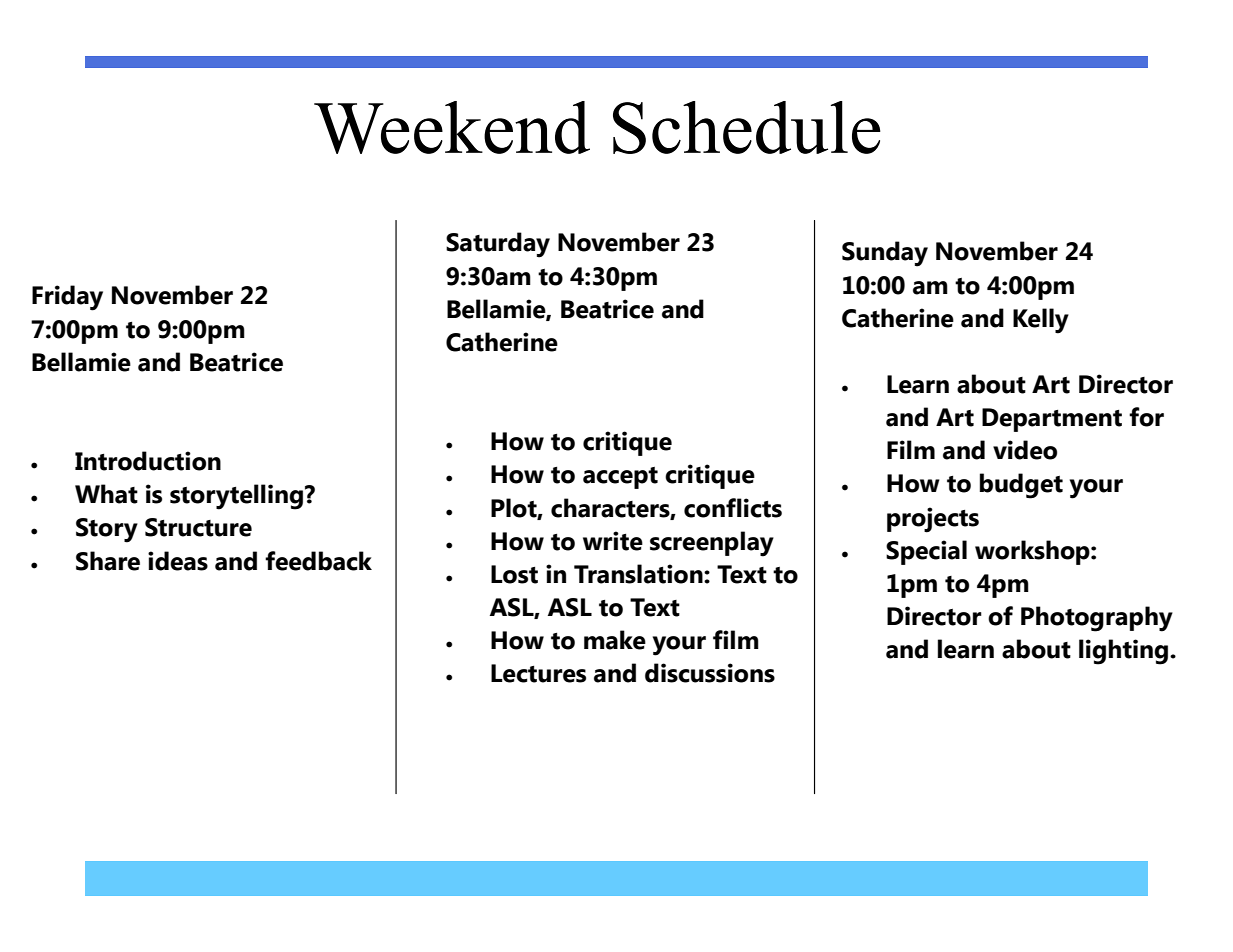 The image size is (1233, 952). What do you see at coordinates (620, 478) in the document?
I see `accept` at bounding box center [620, 478].
